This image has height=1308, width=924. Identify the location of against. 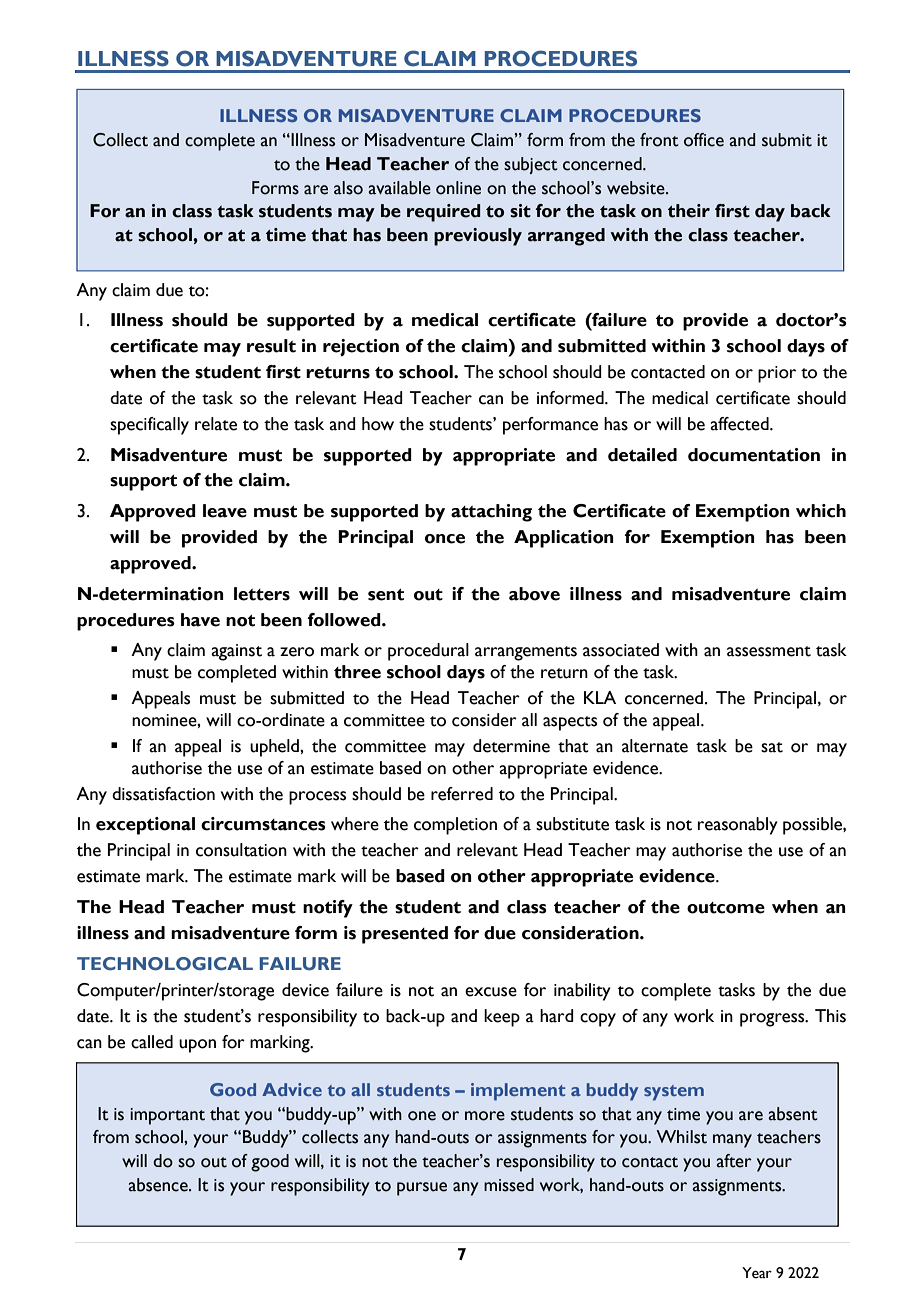
(236, 652).
